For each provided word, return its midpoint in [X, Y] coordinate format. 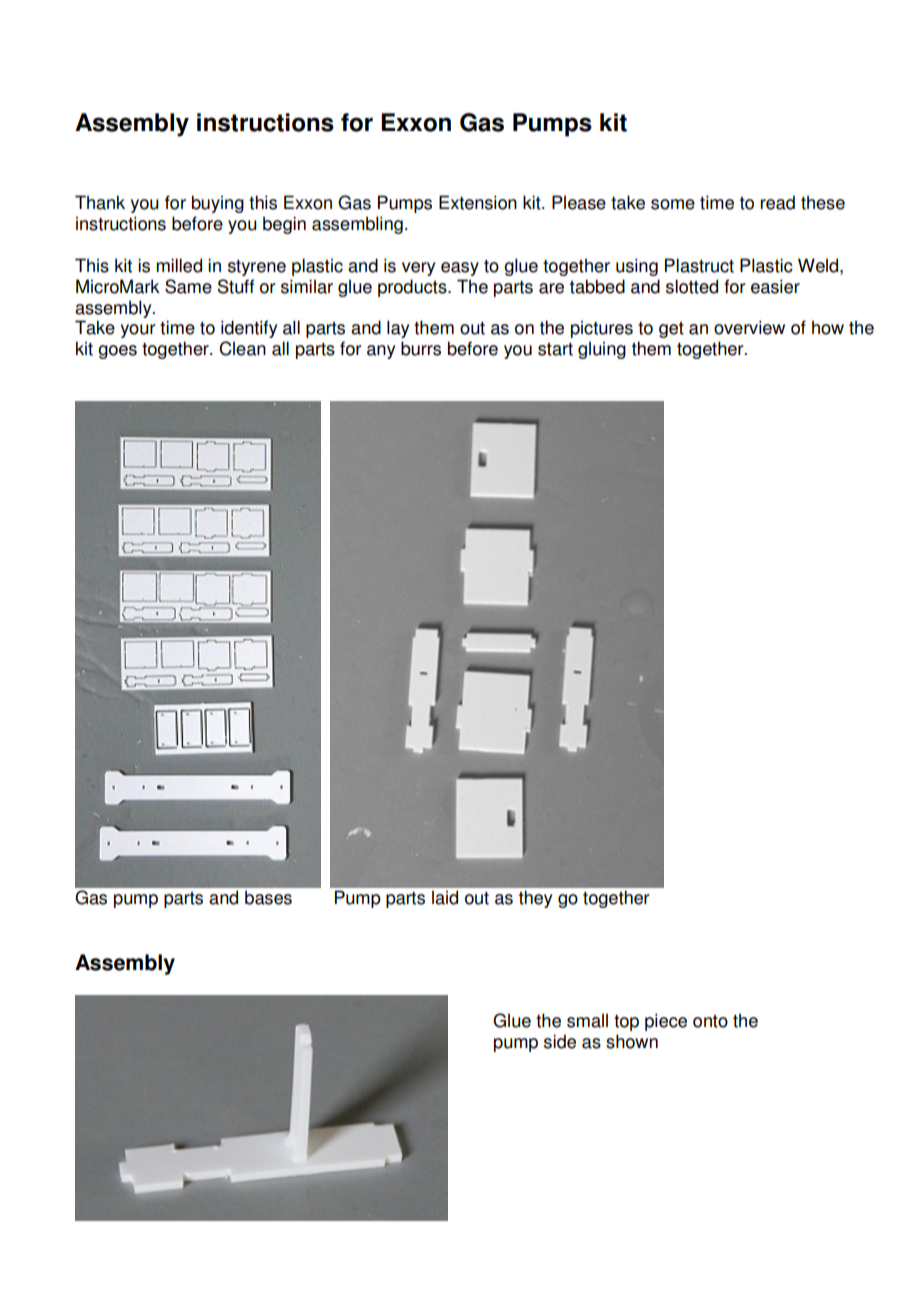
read [777, 202]
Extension [478, 202]
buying [218, 204]
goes [117, 352]
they [535, 899]
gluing [602, 350]
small [587, 1020]
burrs [421, 348]
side [560, 1041]
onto [710, 1021]
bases [268, 897]
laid [445, 897]
